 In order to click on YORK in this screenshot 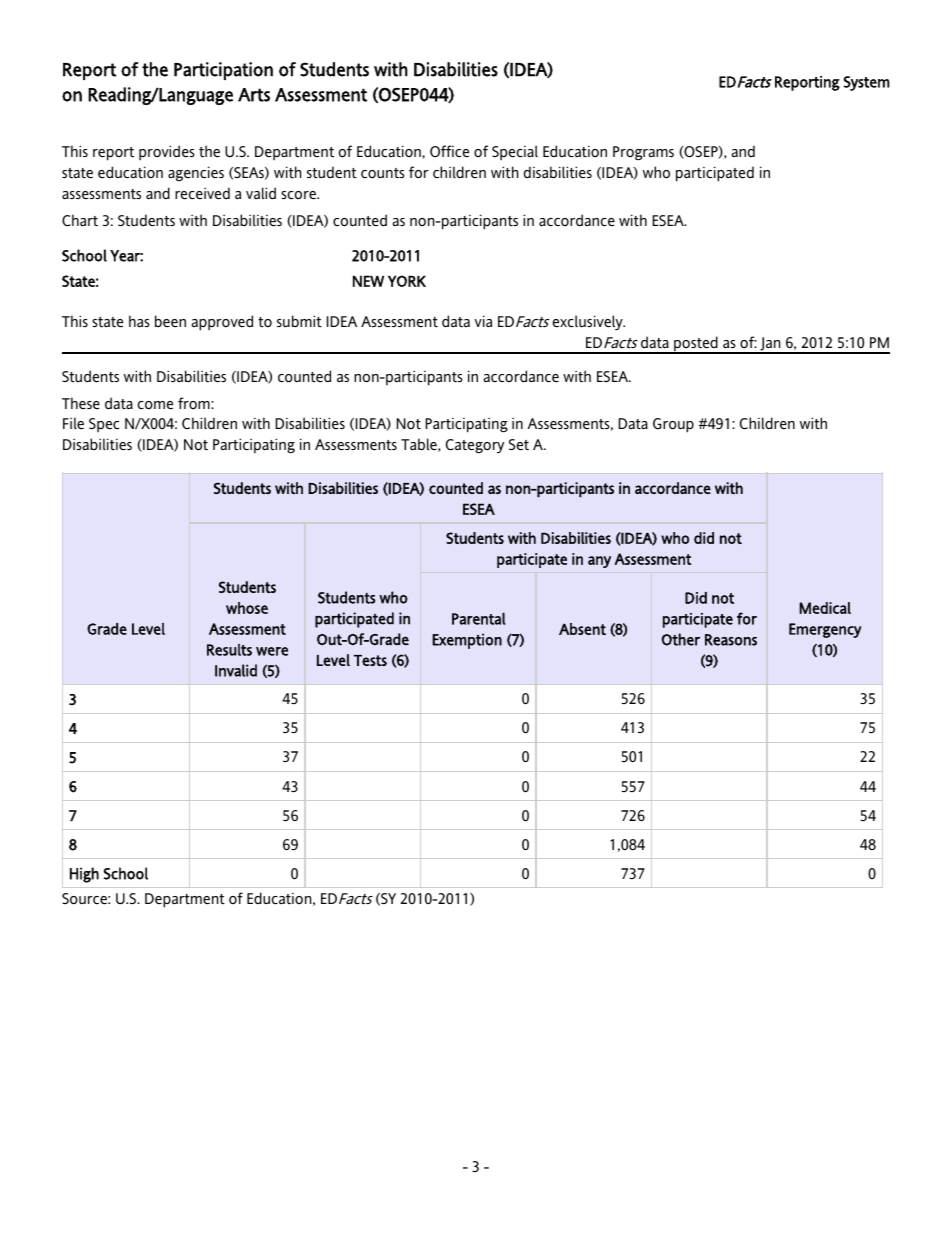, I will do `click(407, 281)`.
